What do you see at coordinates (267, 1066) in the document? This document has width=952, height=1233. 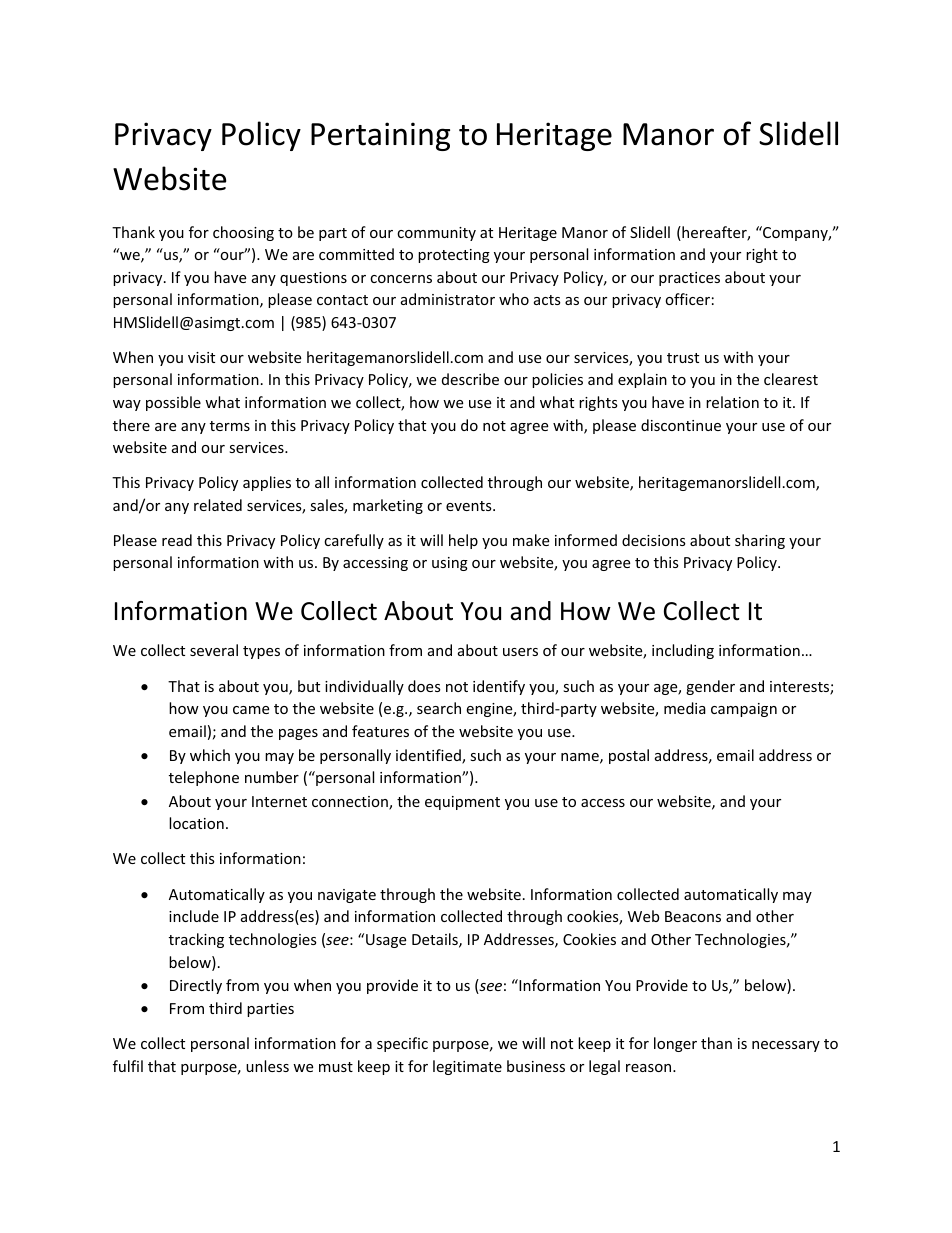 I see `unless` at bounding box center [267, 1066].
